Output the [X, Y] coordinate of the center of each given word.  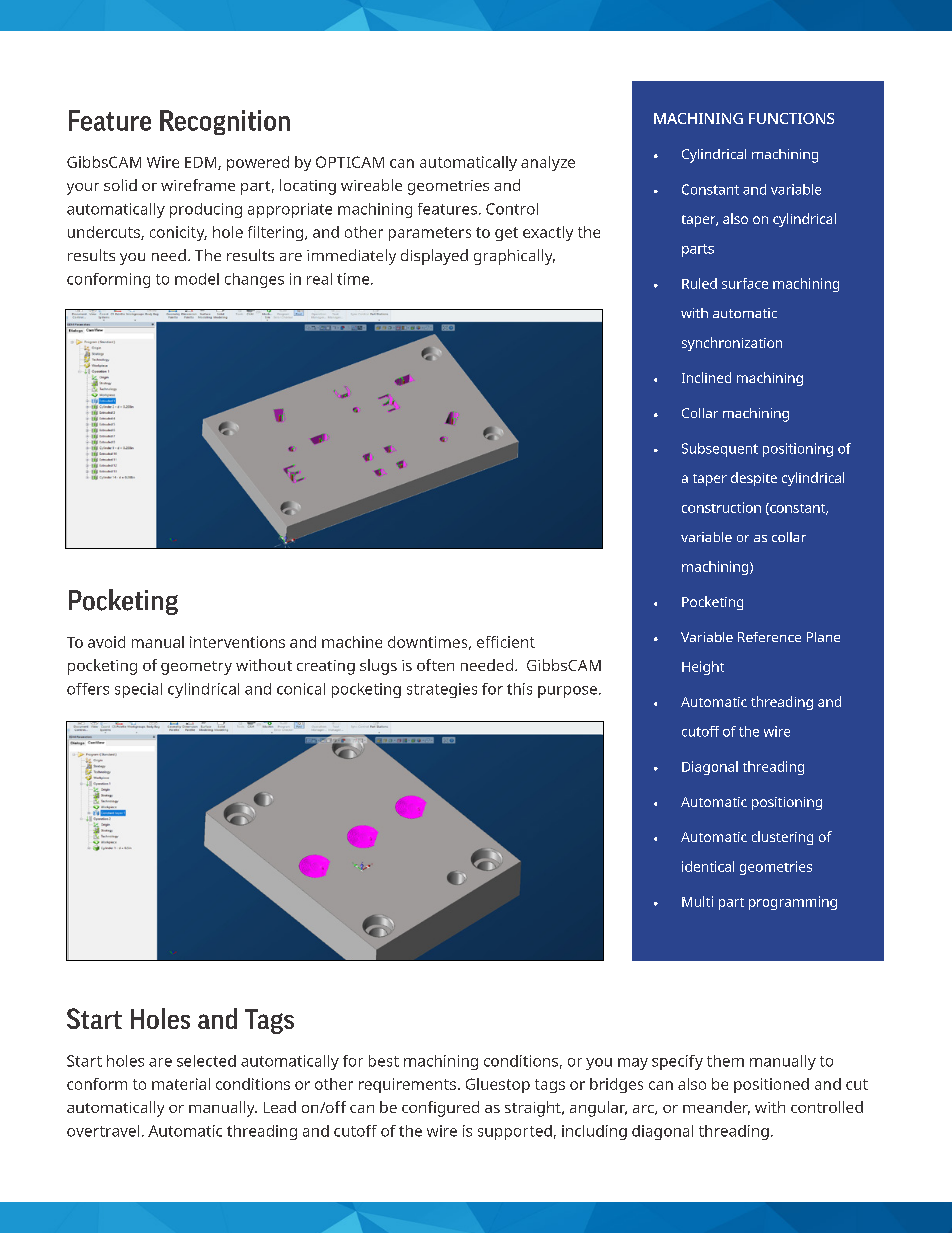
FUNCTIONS [791, 118]
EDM [202, 163]
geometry [196, 668]
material [181, 1084]
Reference [769, 637]
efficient [506, 642]
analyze [548, 163]
